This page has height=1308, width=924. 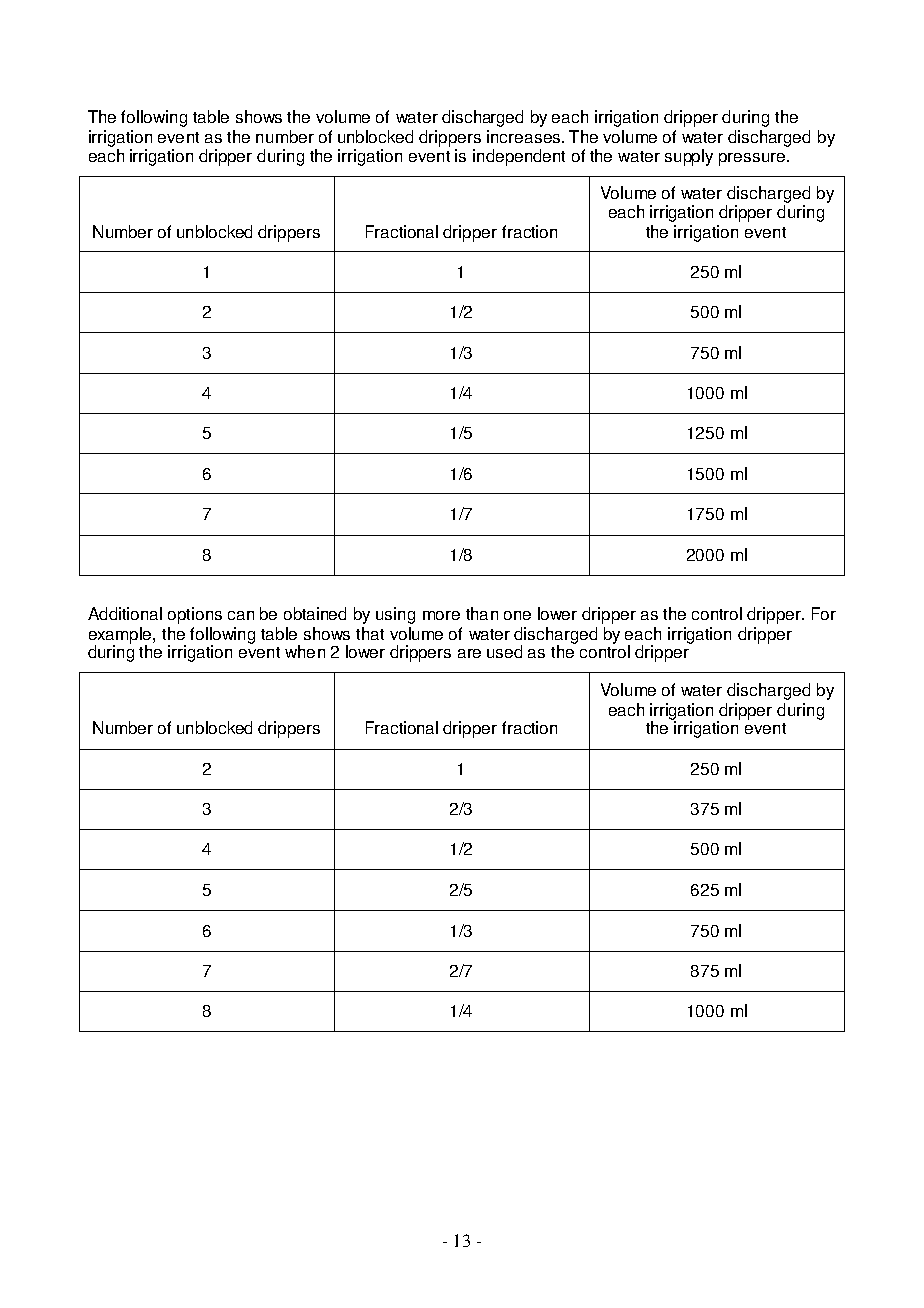 I want to click on independent, so click(x=519, y=157).
